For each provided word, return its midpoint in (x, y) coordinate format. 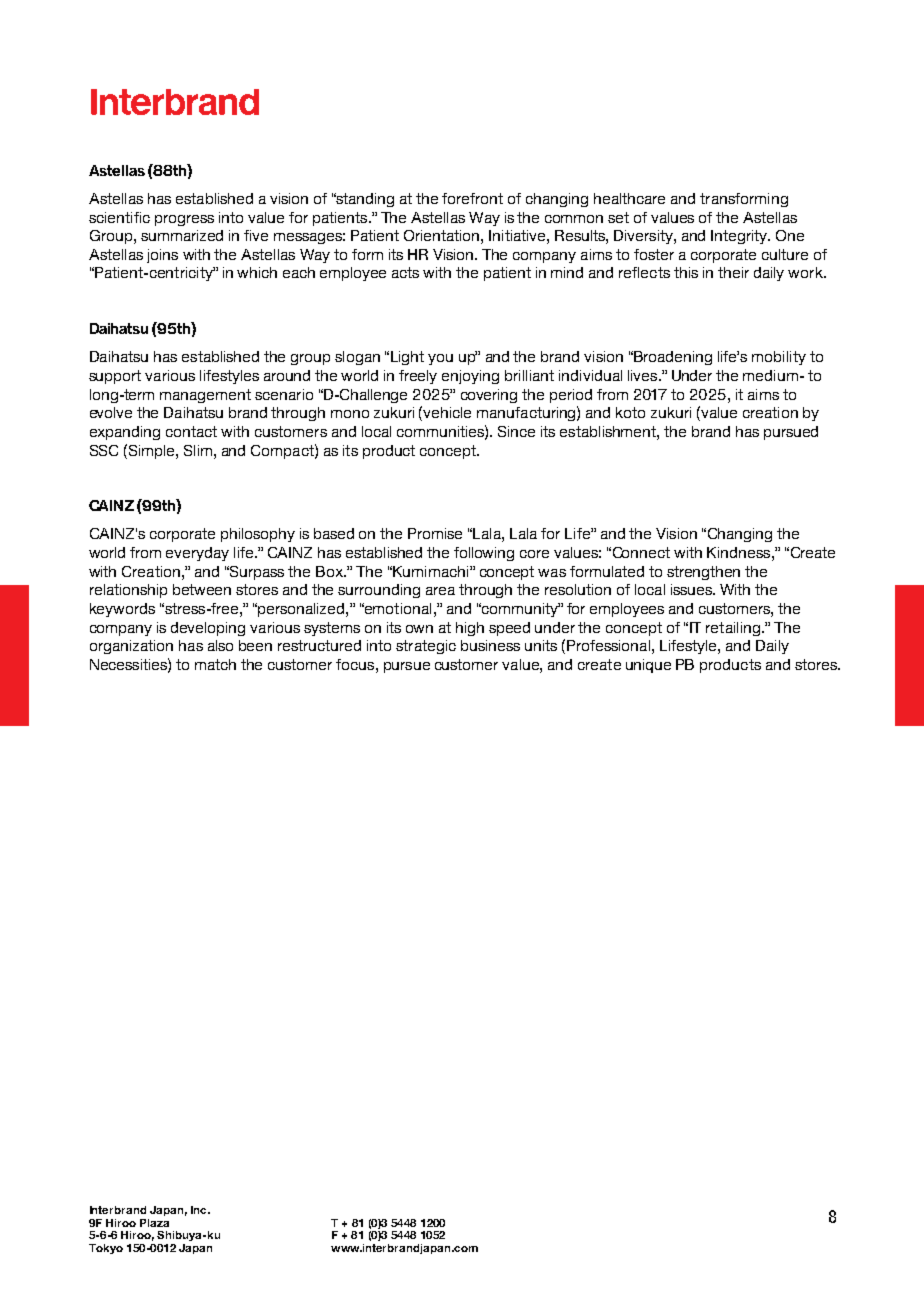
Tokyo (106, 1249)
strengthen (703, 573)
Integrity (740, 237)
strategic (426, 647)
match (215, 664)
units (541, 645)
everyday (197, 554)
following (484, 554)
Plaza (154, 1223)
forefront (472, 198)
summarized (182, 235)
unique (648, 666)
